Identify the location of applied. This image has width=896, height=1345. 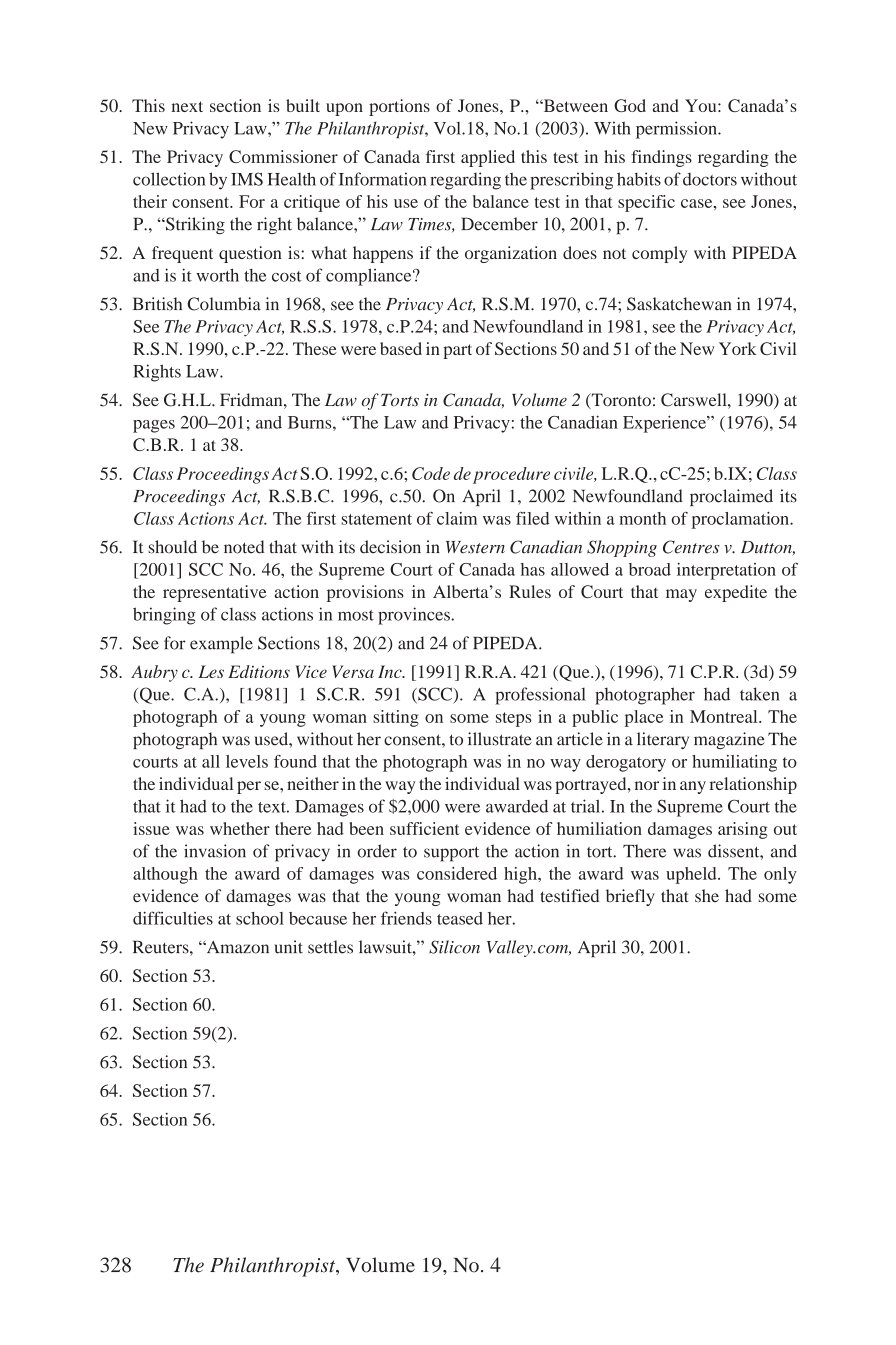
(488, 158).
